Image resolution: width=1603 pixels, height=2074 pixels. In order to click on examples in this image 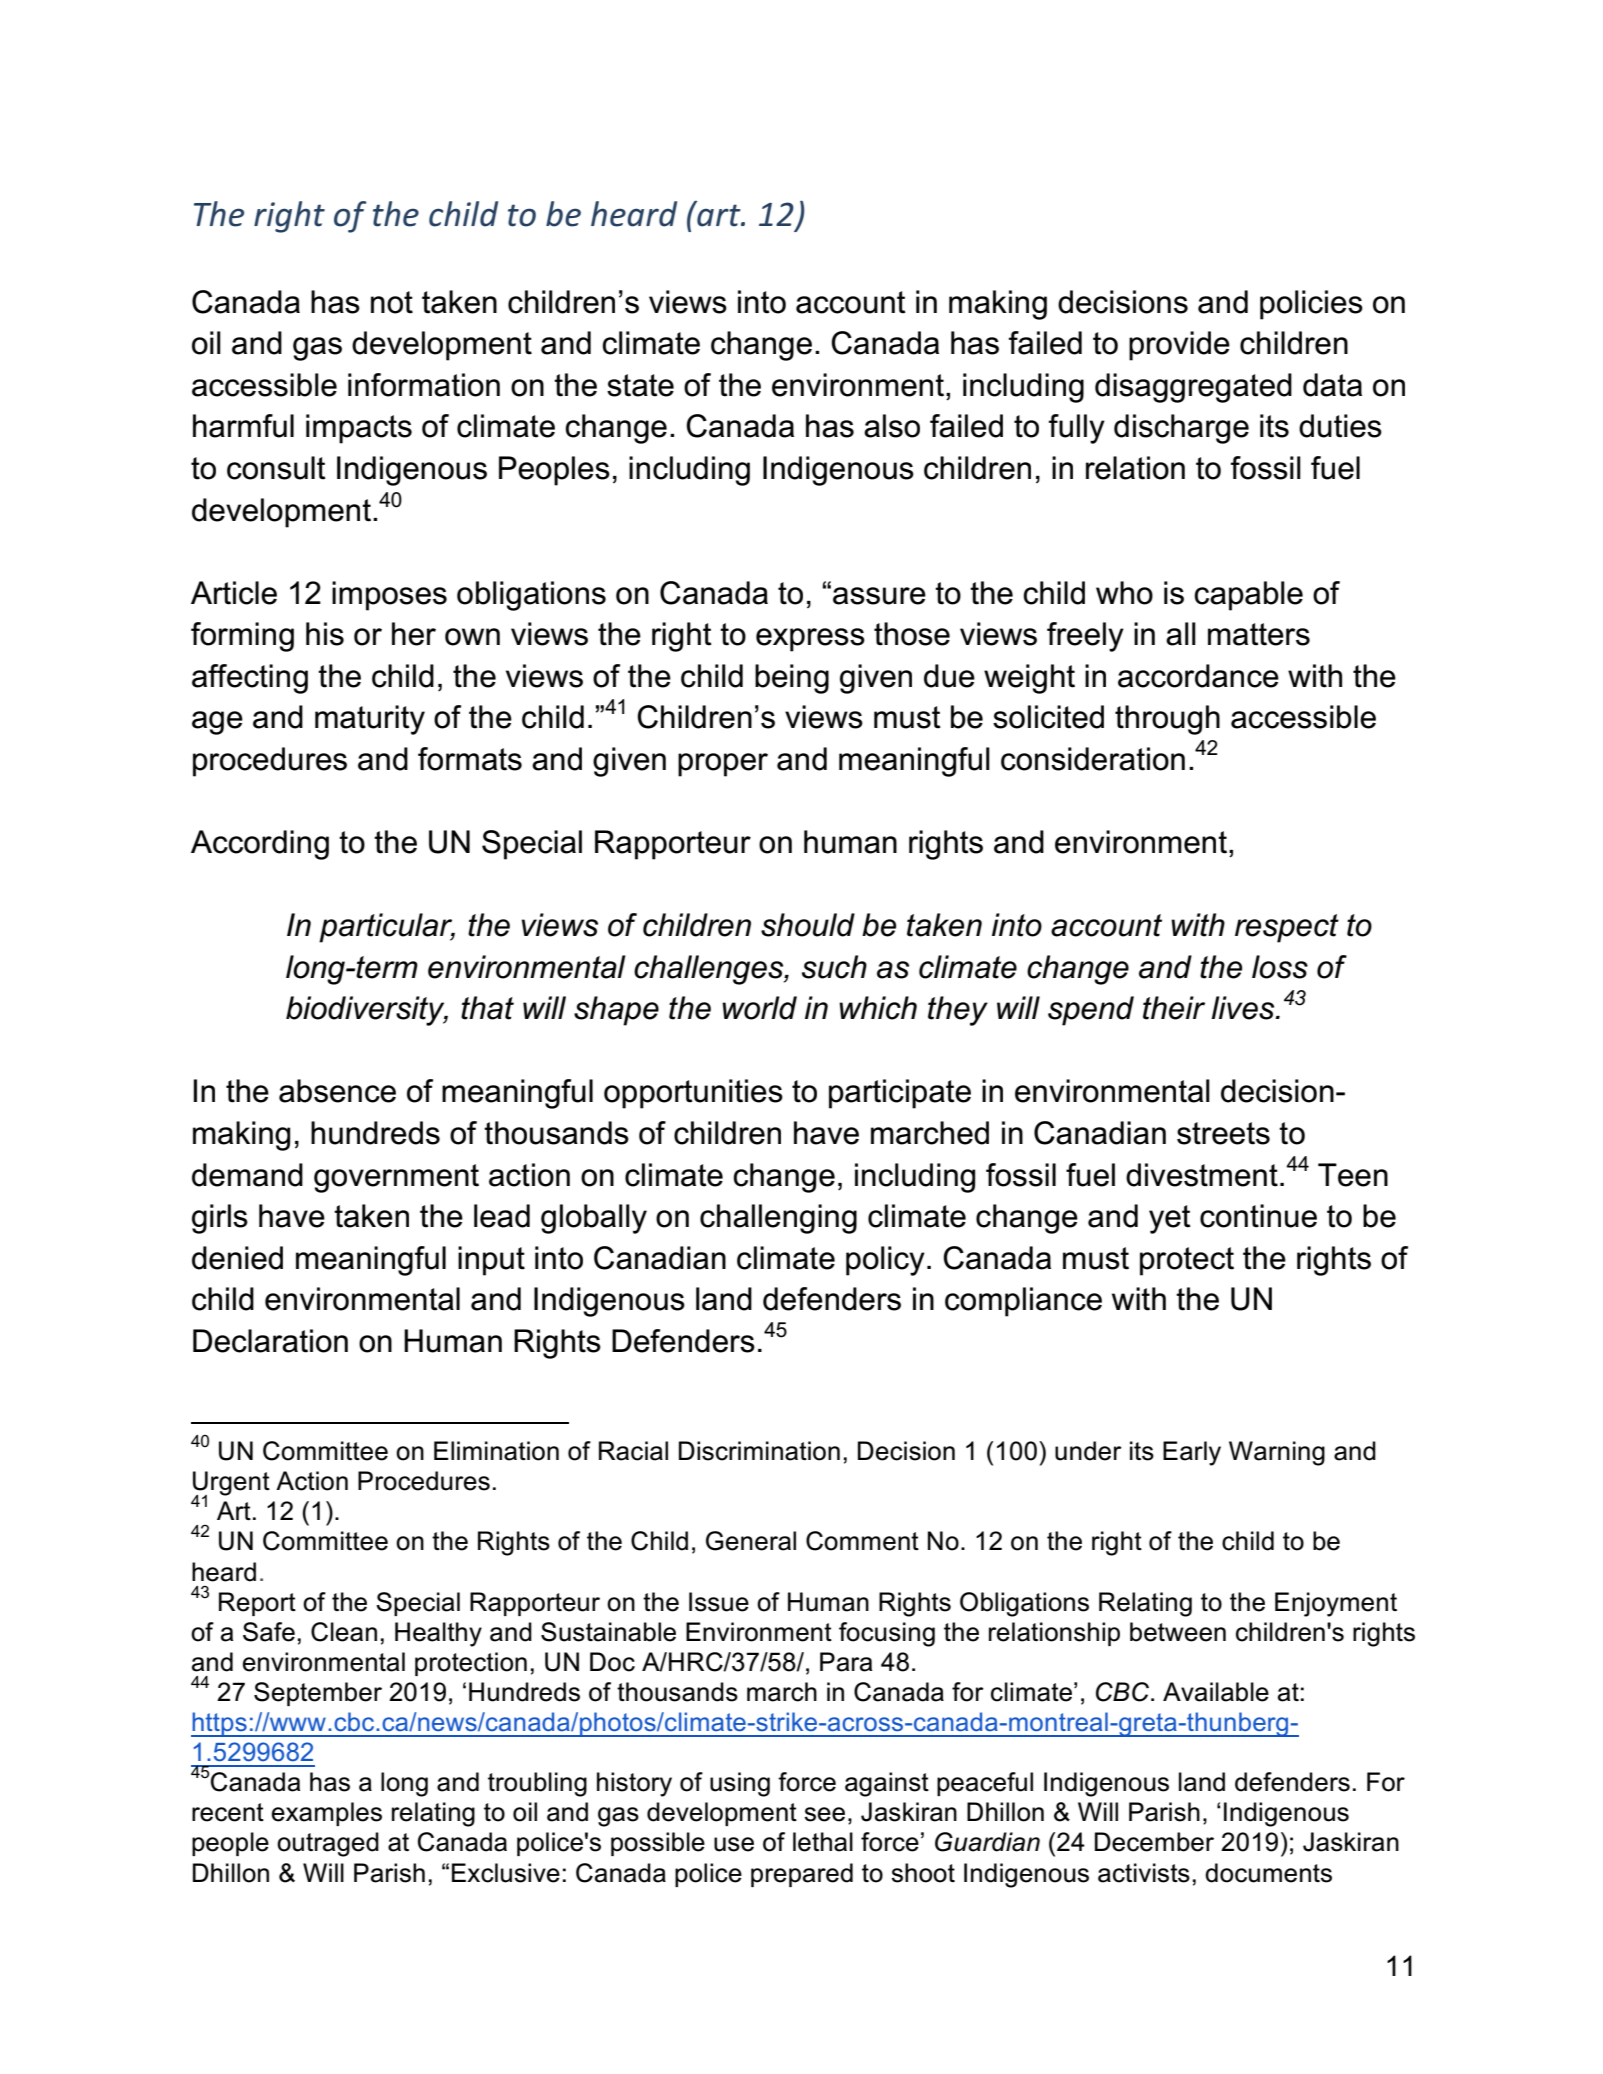, I will do `click(327, 1814)`.
